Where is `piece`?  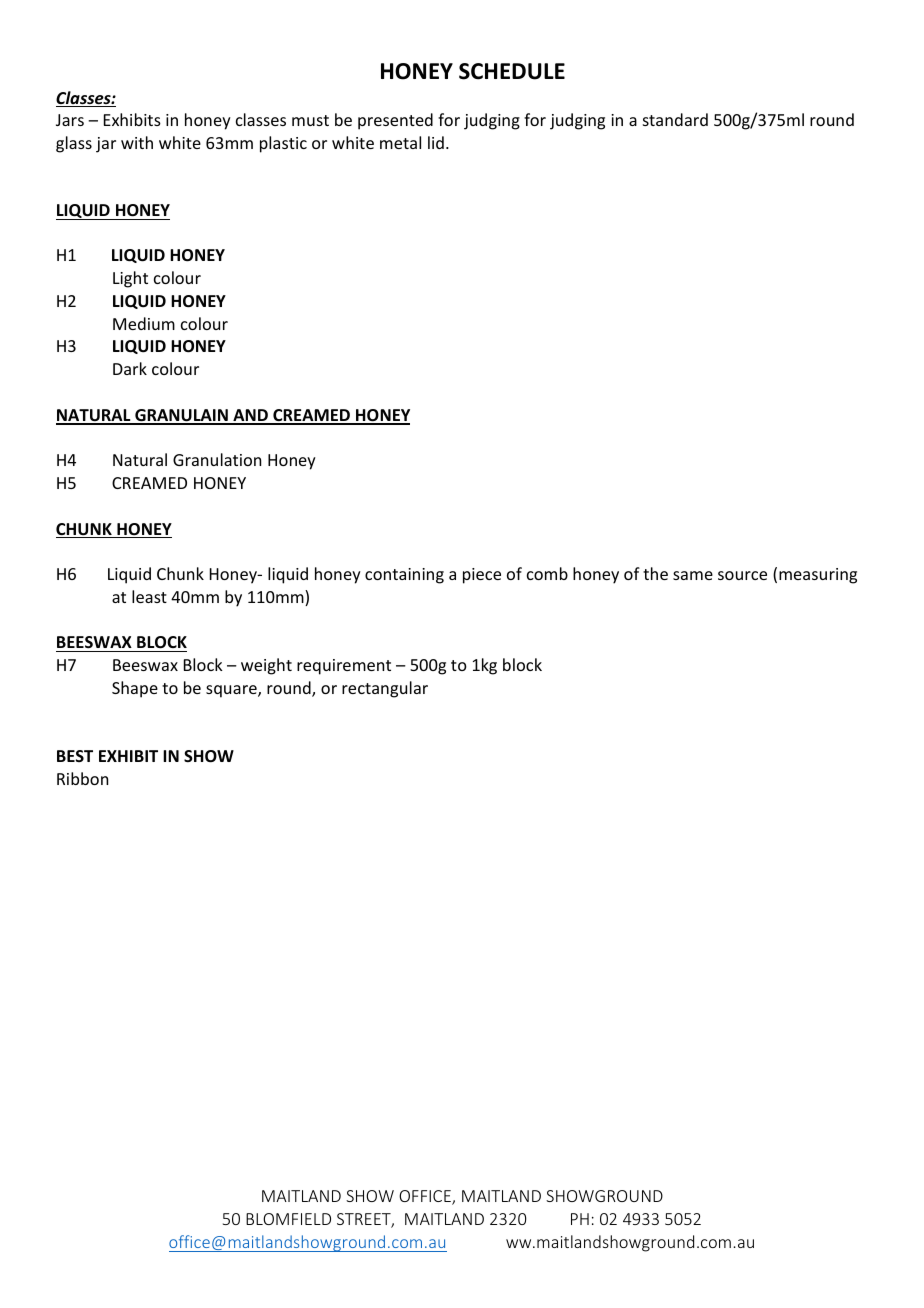 piece is located at coordinates (482, 576).
